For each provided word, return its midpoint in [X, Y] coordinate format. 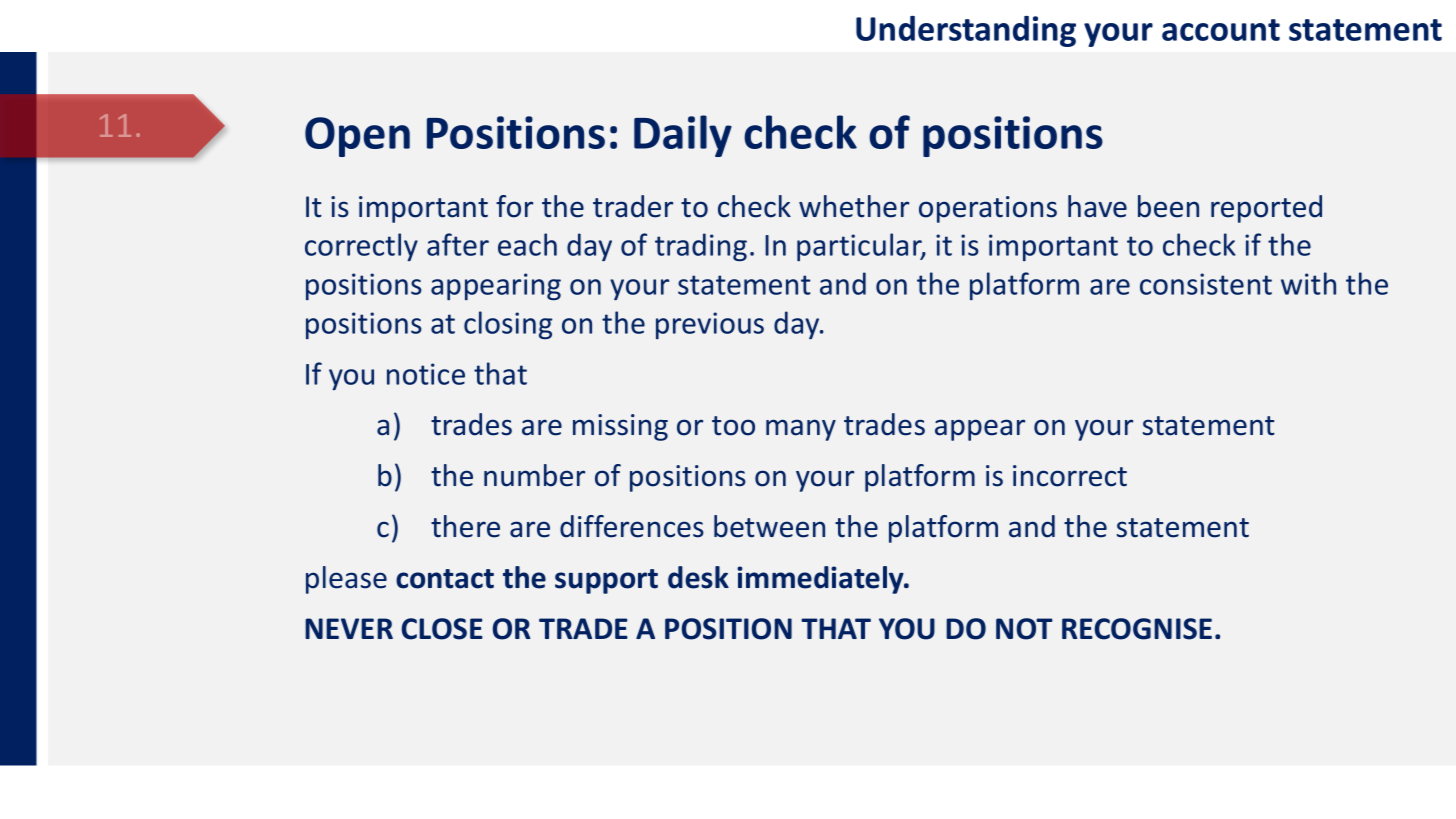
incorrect [1070, 476]
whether [854, 206]
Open [357, 137]
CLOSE [442, 629]
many [801, 430]
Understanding [966, 31]
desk [698, 577]
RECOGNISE [1137, 629]
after [458, 244]
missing [620, 427]
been [1168, 206]
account [1221, 30]
